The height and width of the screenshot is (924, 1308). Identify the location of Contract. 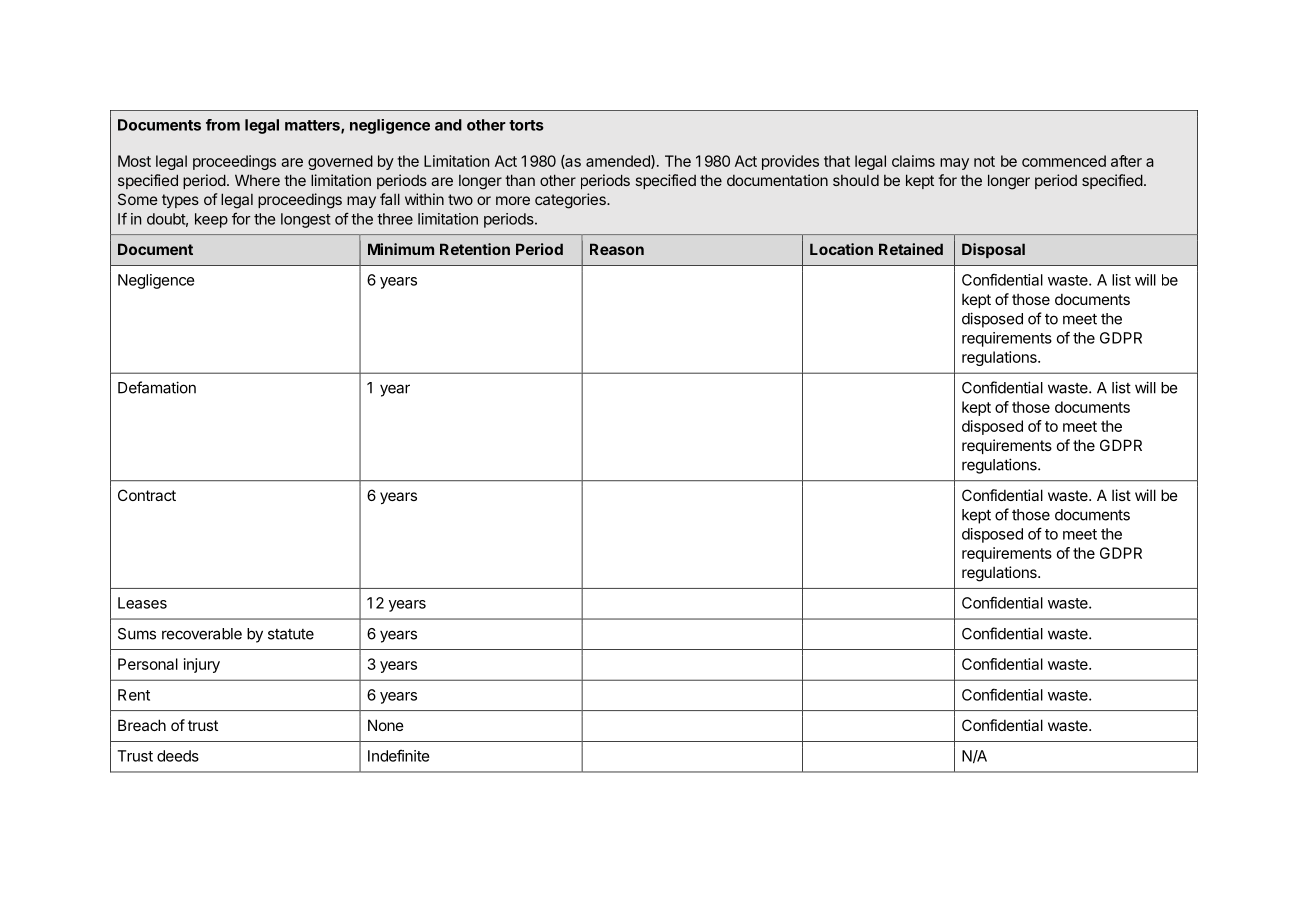
(147, 495).
